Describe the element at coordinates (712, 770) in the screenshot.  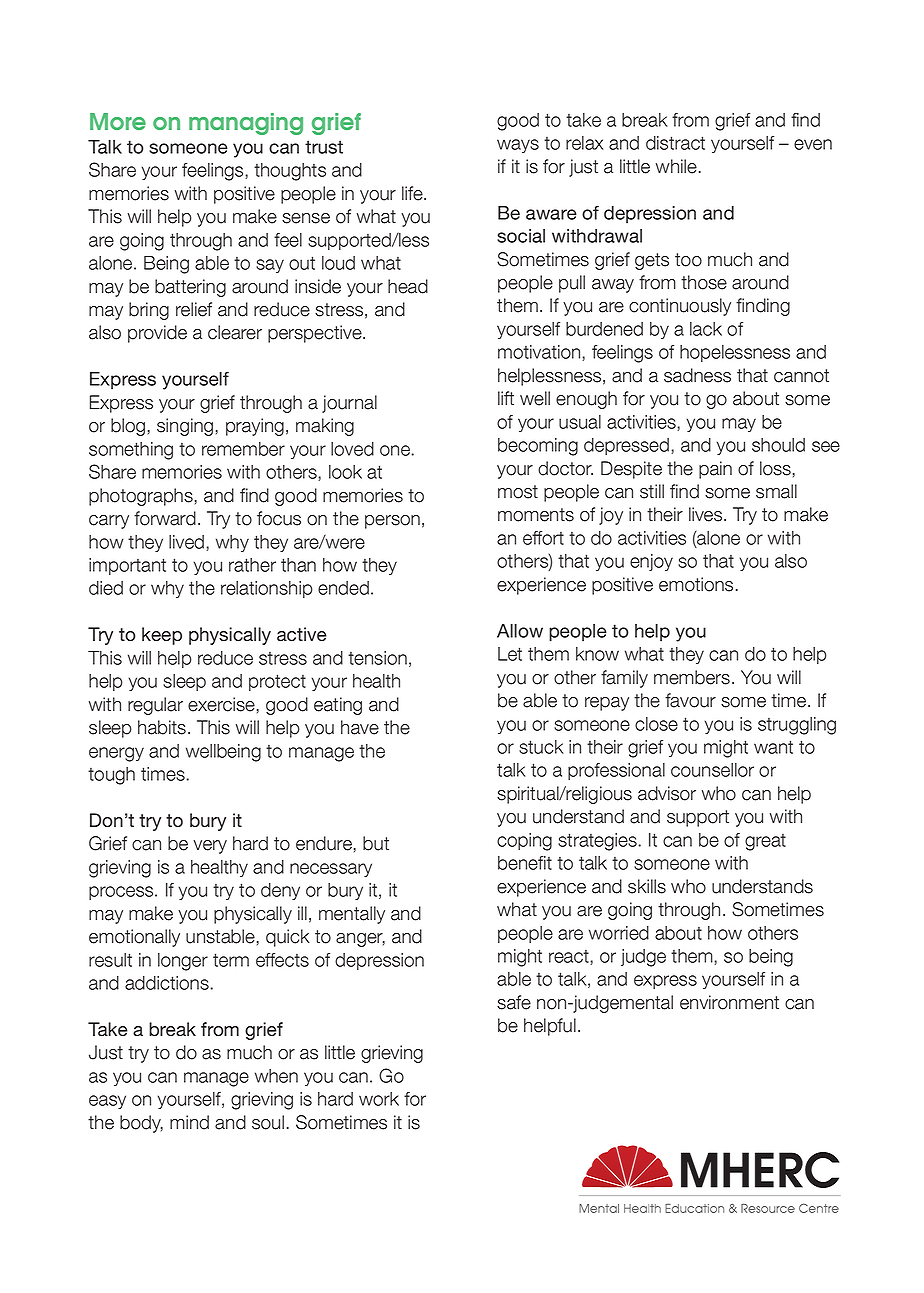
I see `counsellor` at that location.
